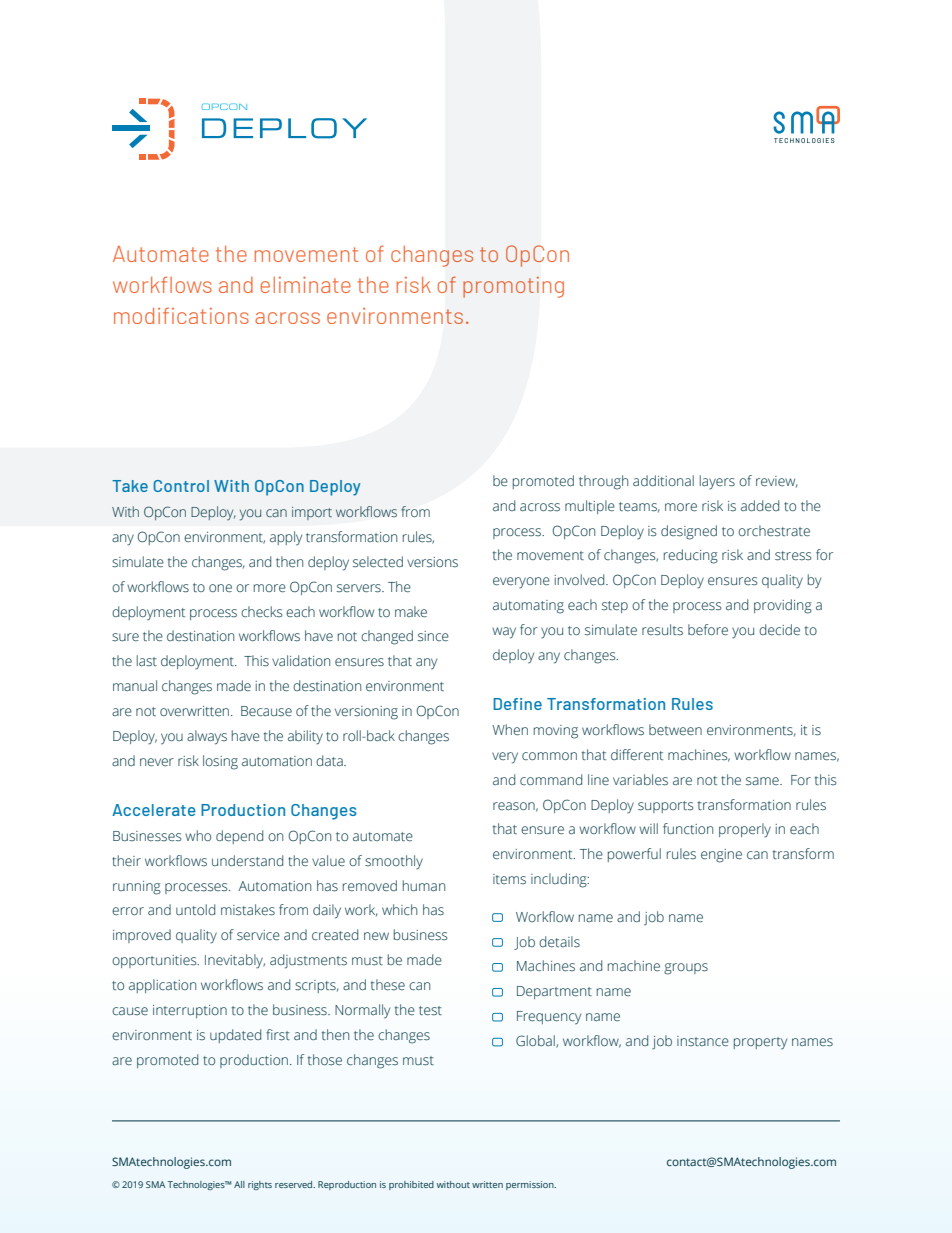 This image has width=952, height=1233. I want to click on versions, so click(432, 562).
